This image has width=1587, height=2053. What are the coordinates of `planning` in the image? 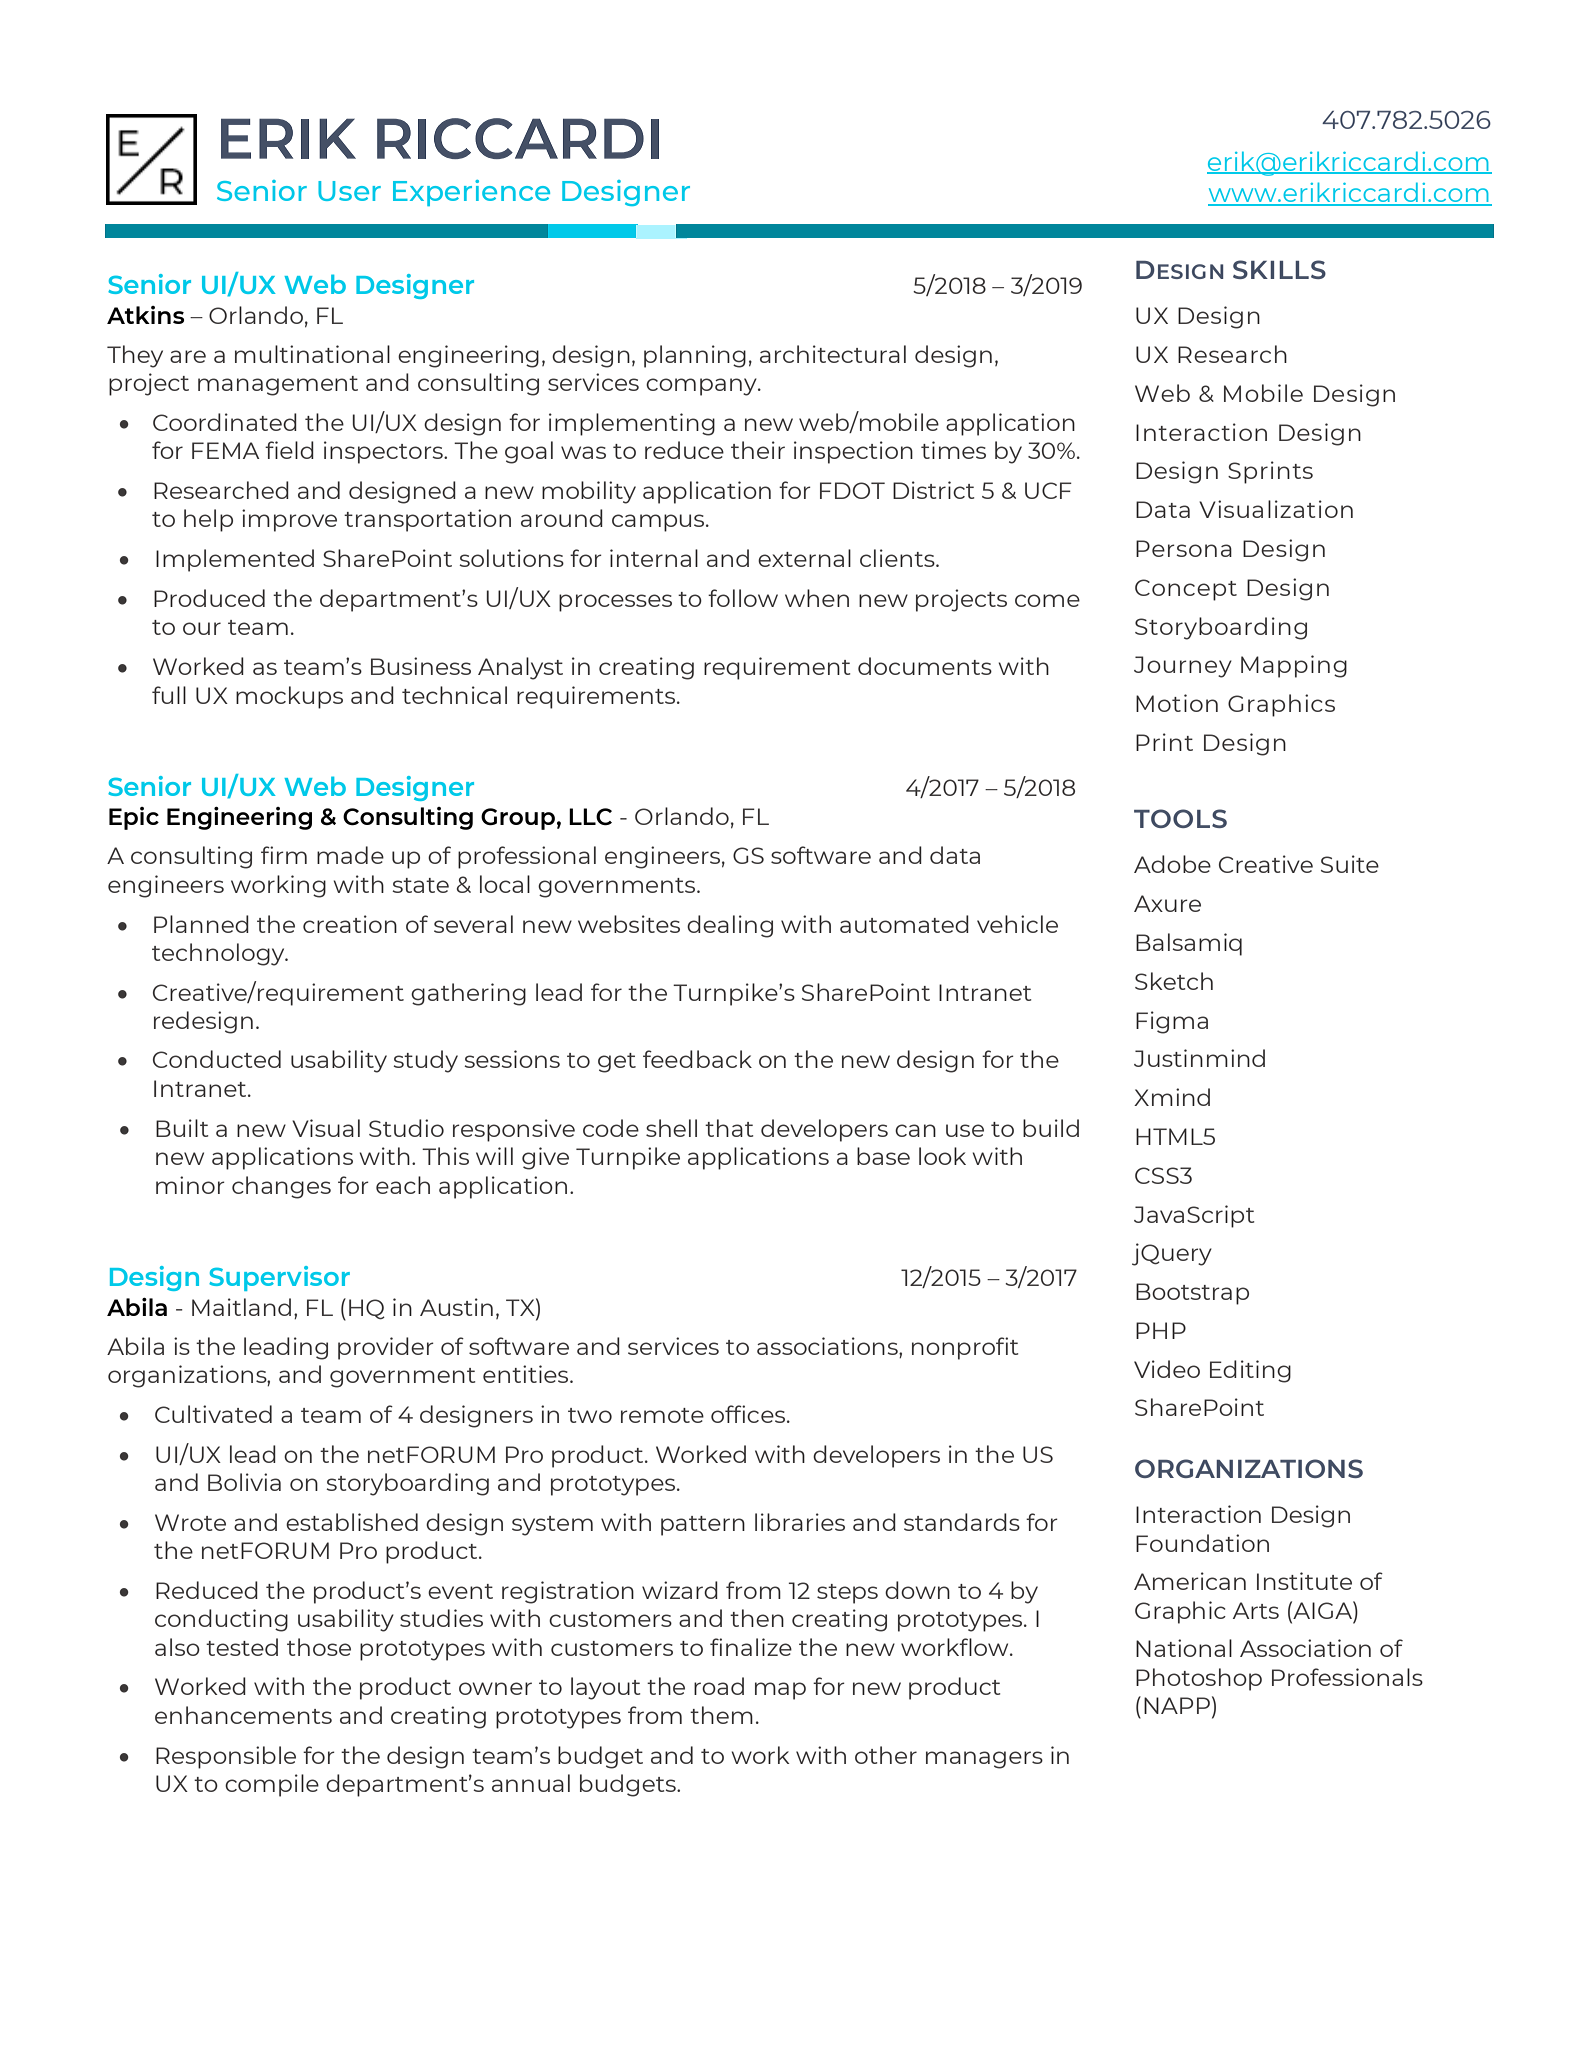 It's located at (695, 356).
